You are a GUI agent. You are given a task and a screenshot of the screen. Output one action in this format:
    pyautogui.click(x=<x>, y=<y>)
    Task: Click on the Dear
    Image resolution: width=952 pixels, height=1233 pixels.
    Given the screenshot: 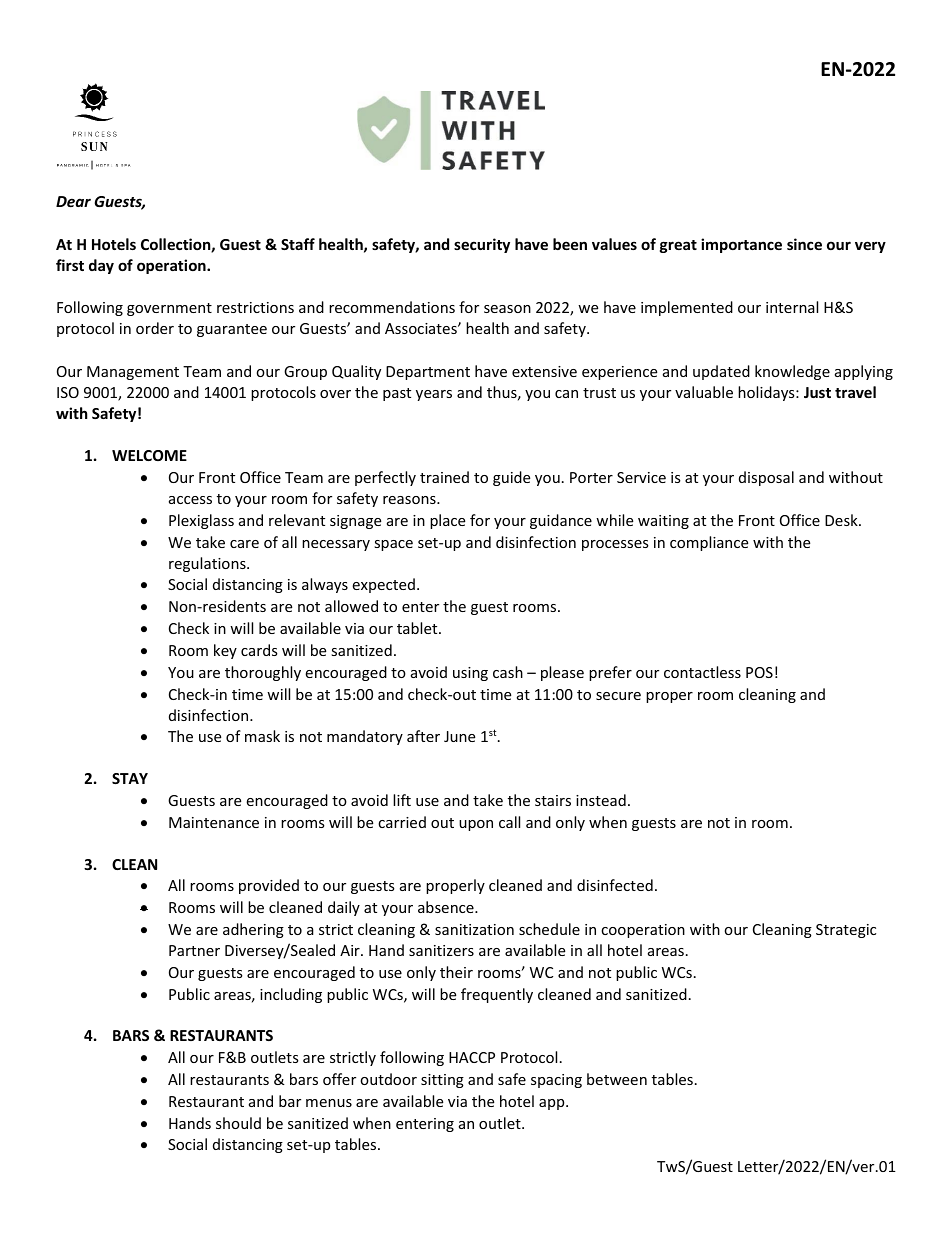 What is the action you would take?
    pyautogui.click(x=73, y=201)
